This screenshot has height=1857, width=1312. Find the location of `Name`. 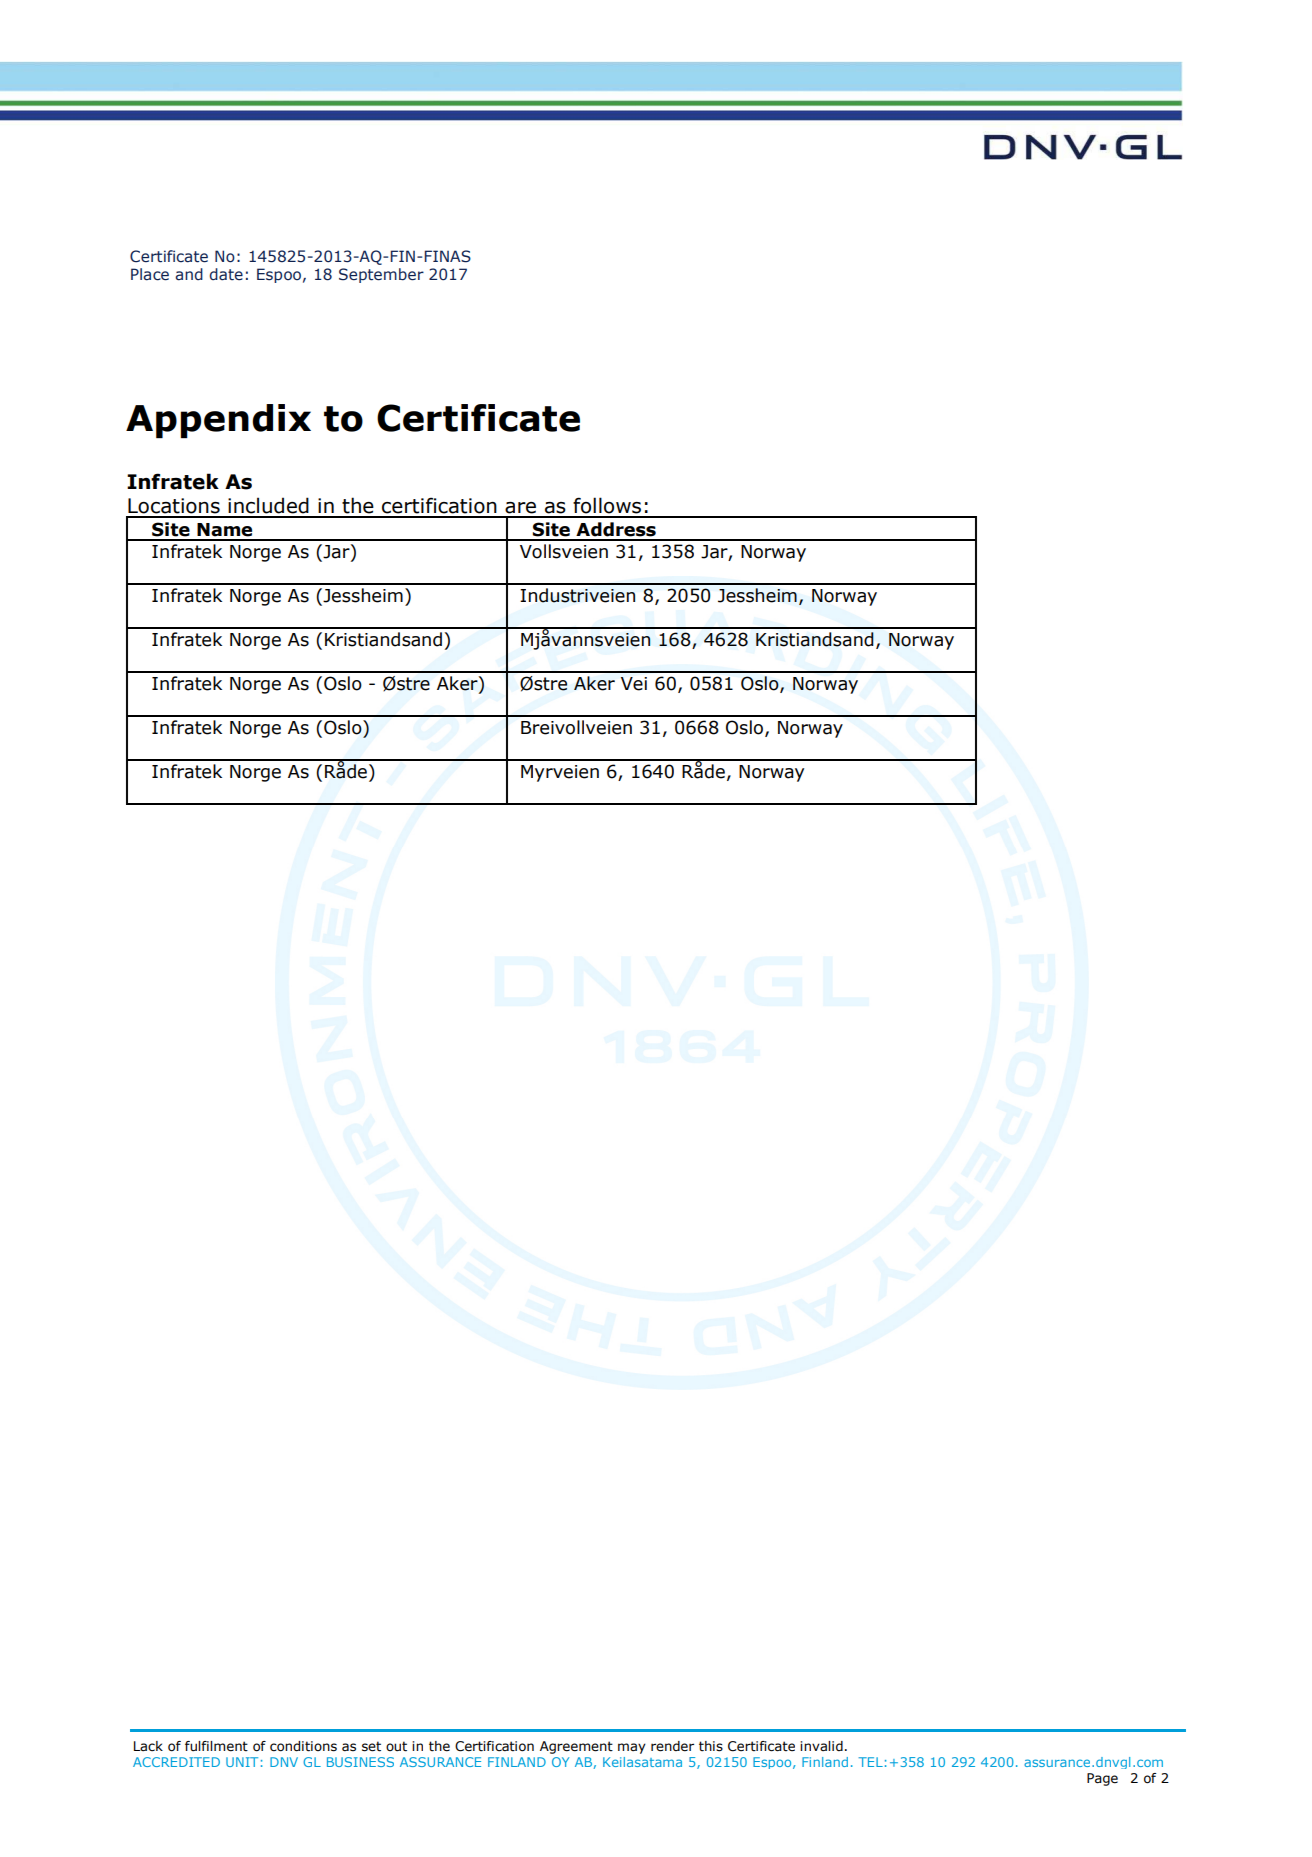

Name is located at coordinates (224, 530).
